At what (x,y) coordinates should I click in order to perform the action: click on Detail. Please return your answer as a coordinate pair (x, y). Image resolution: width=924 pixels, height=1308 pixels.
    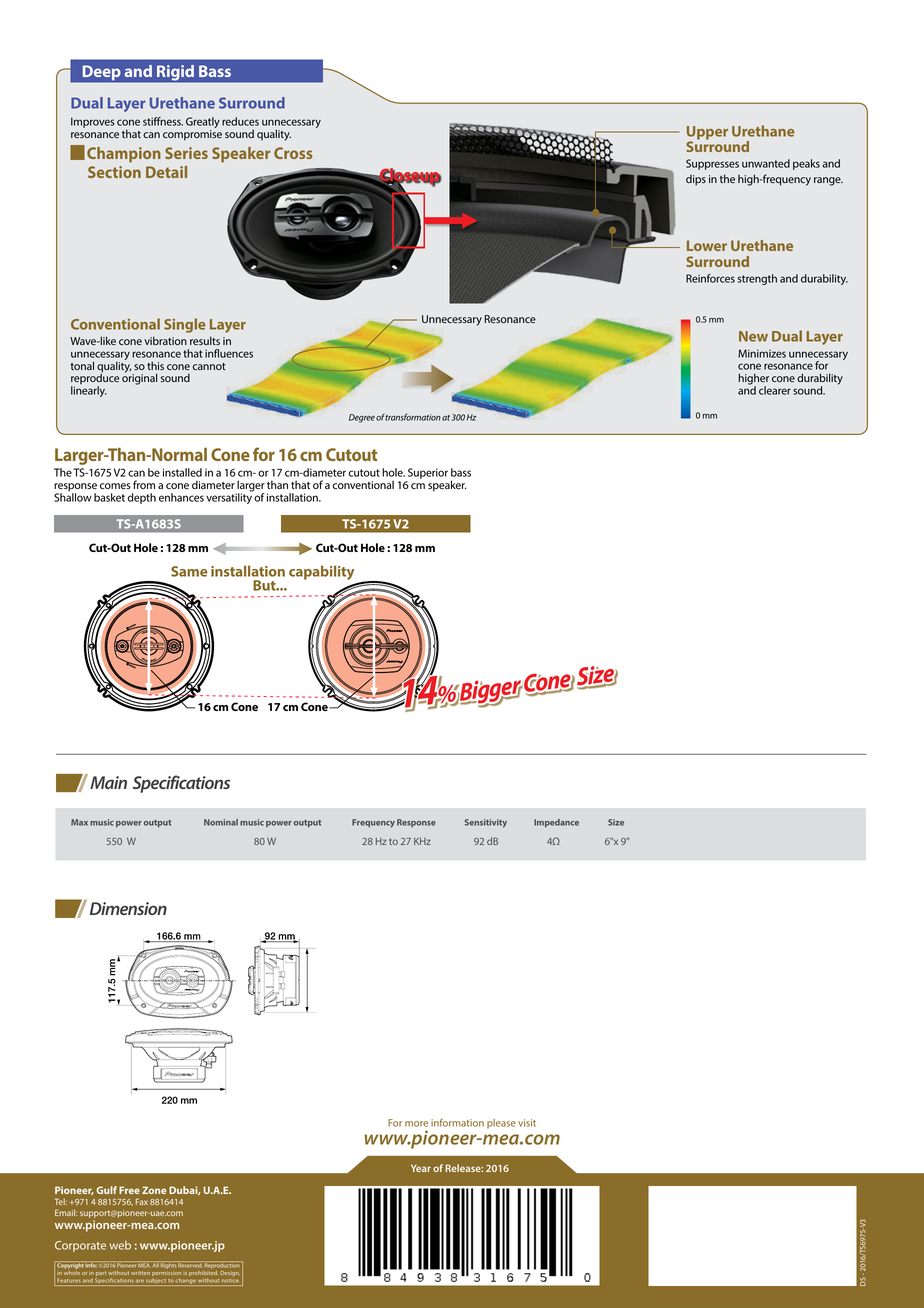
    Looking at the image, I should click on (166, 172).
